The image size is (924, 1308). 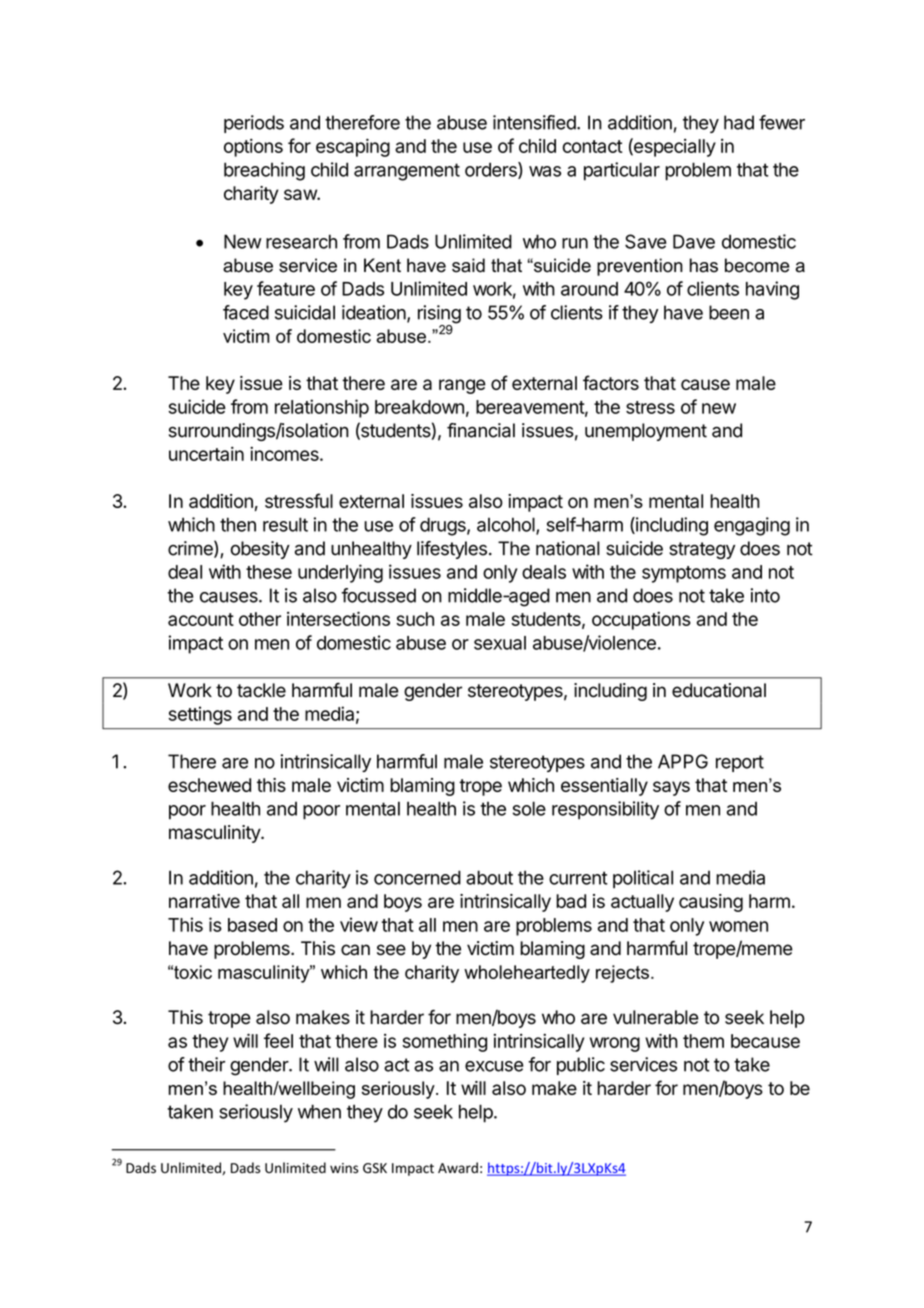 What do you see at coordinates (719, 690) in the screenshot?
I see `educational` at bounding box center [719, 690].
